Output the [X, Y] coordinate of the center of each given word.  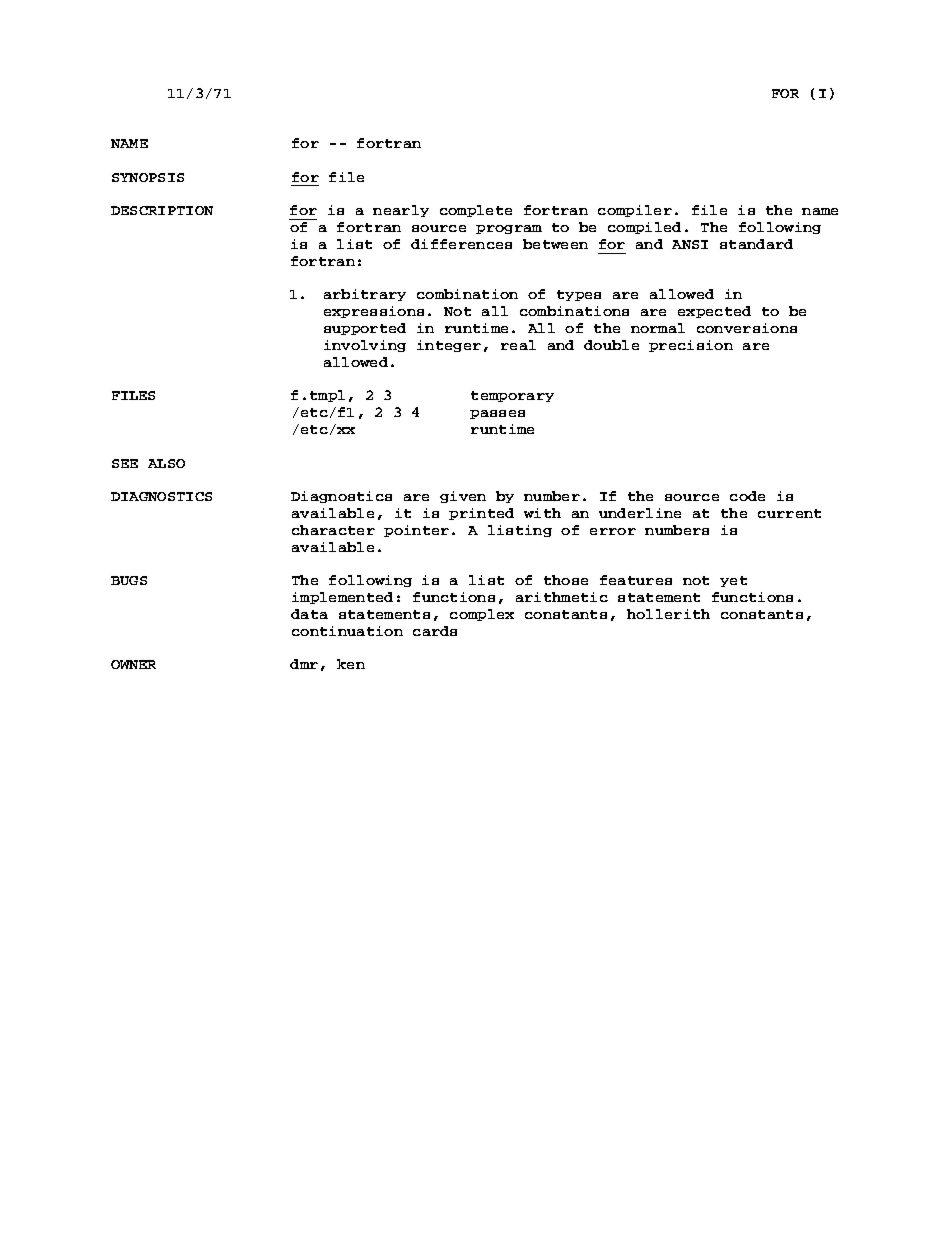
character [333, 530]
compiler [635, 211]
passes [497, 414]
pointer [416, 531]
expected [714, 312]
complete [476, 211]
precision [691, 346]
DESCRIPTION [162, 210]
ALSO [166, 463]
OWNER [133, 664]
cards [435, 631]
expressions [374, 312]
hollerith [668, 614]
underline [640, 513]
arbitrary [365, 295]
